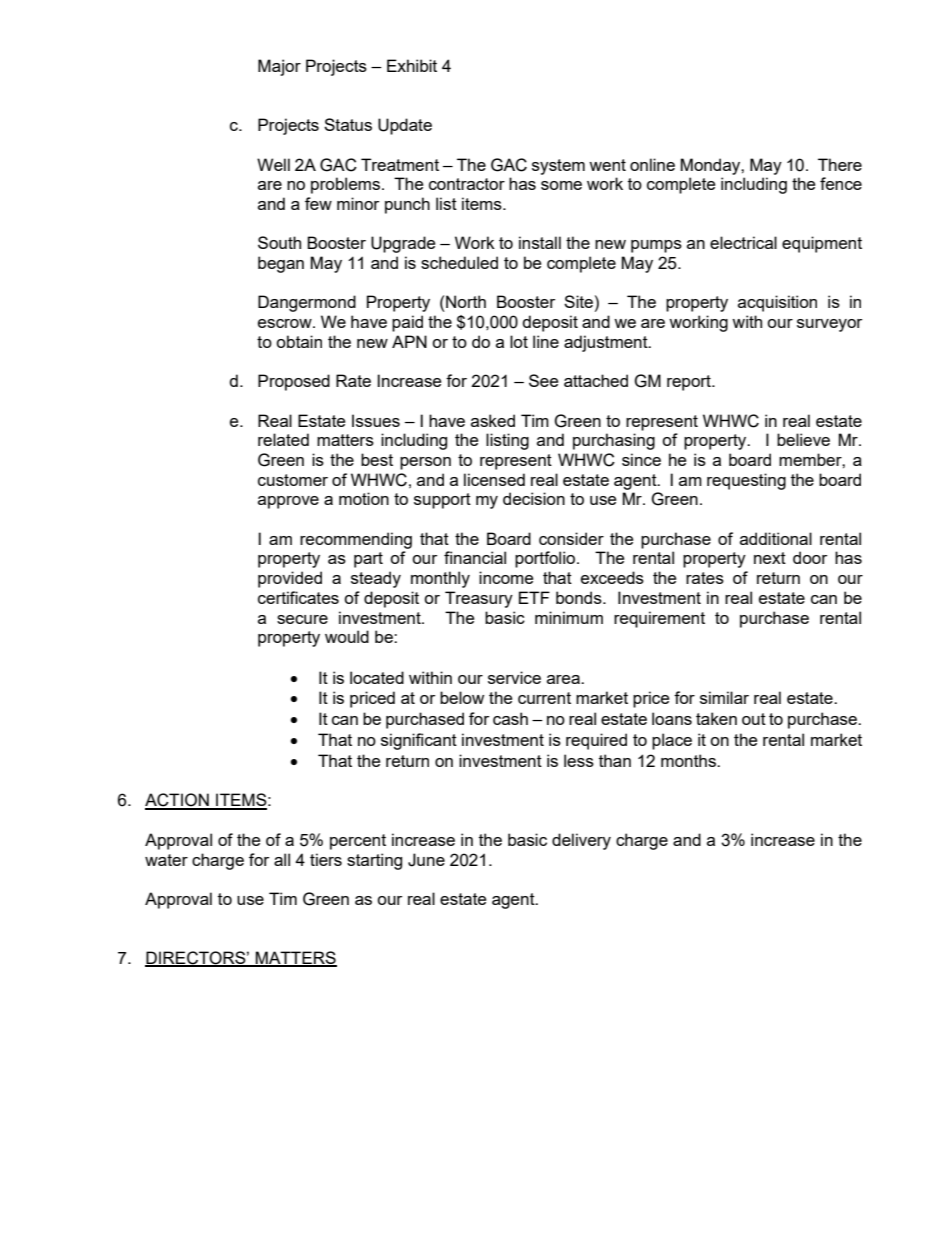 This image has width=952, height=1233. I want to click on escrow, so click(286, 323).
